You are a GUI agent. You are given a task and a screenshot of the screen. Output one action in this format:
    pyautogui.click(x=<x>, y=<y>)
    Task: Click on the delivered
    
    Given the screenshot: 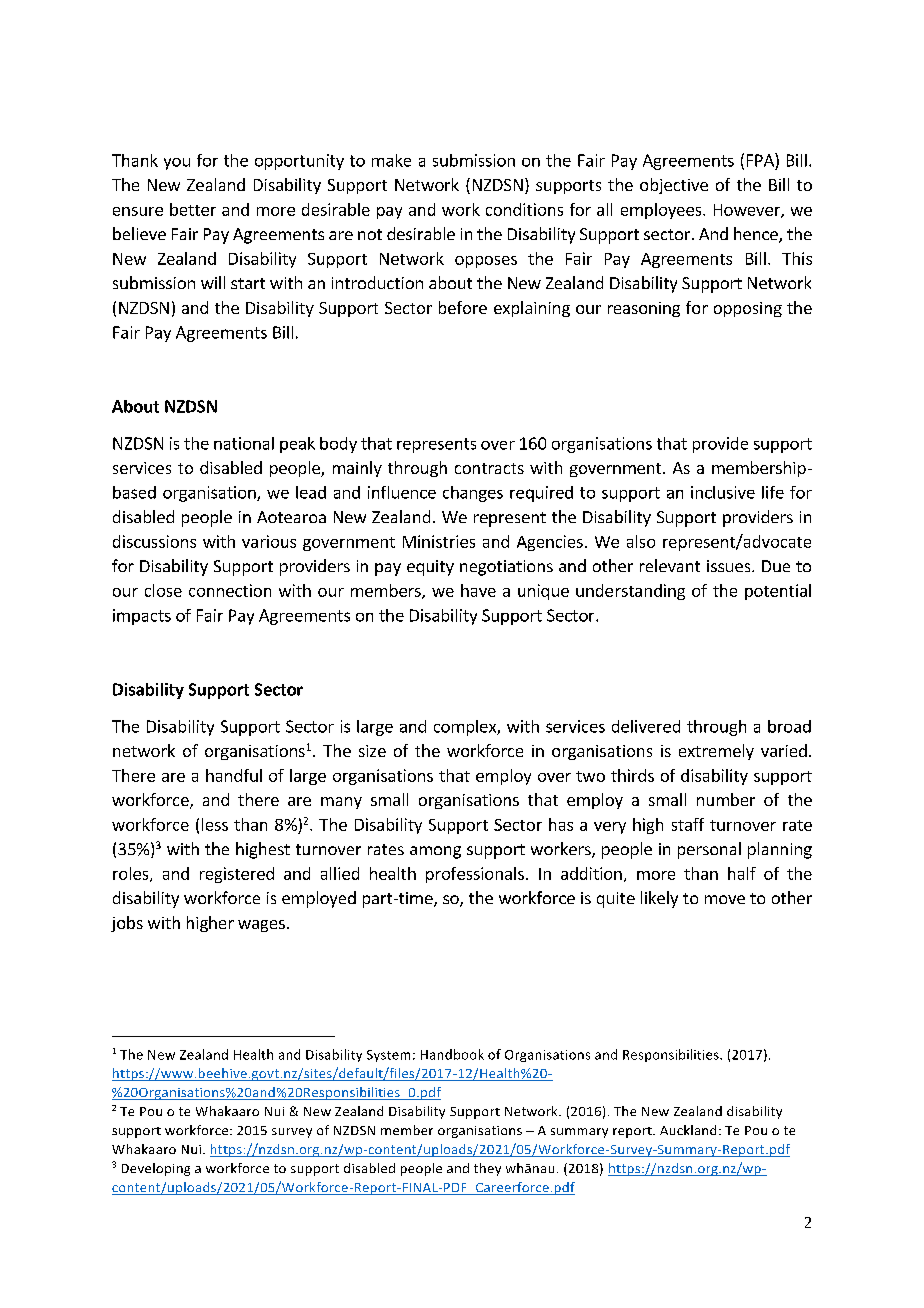 What is the action you would take?
    pyautogui.click(x=646, y=726)
